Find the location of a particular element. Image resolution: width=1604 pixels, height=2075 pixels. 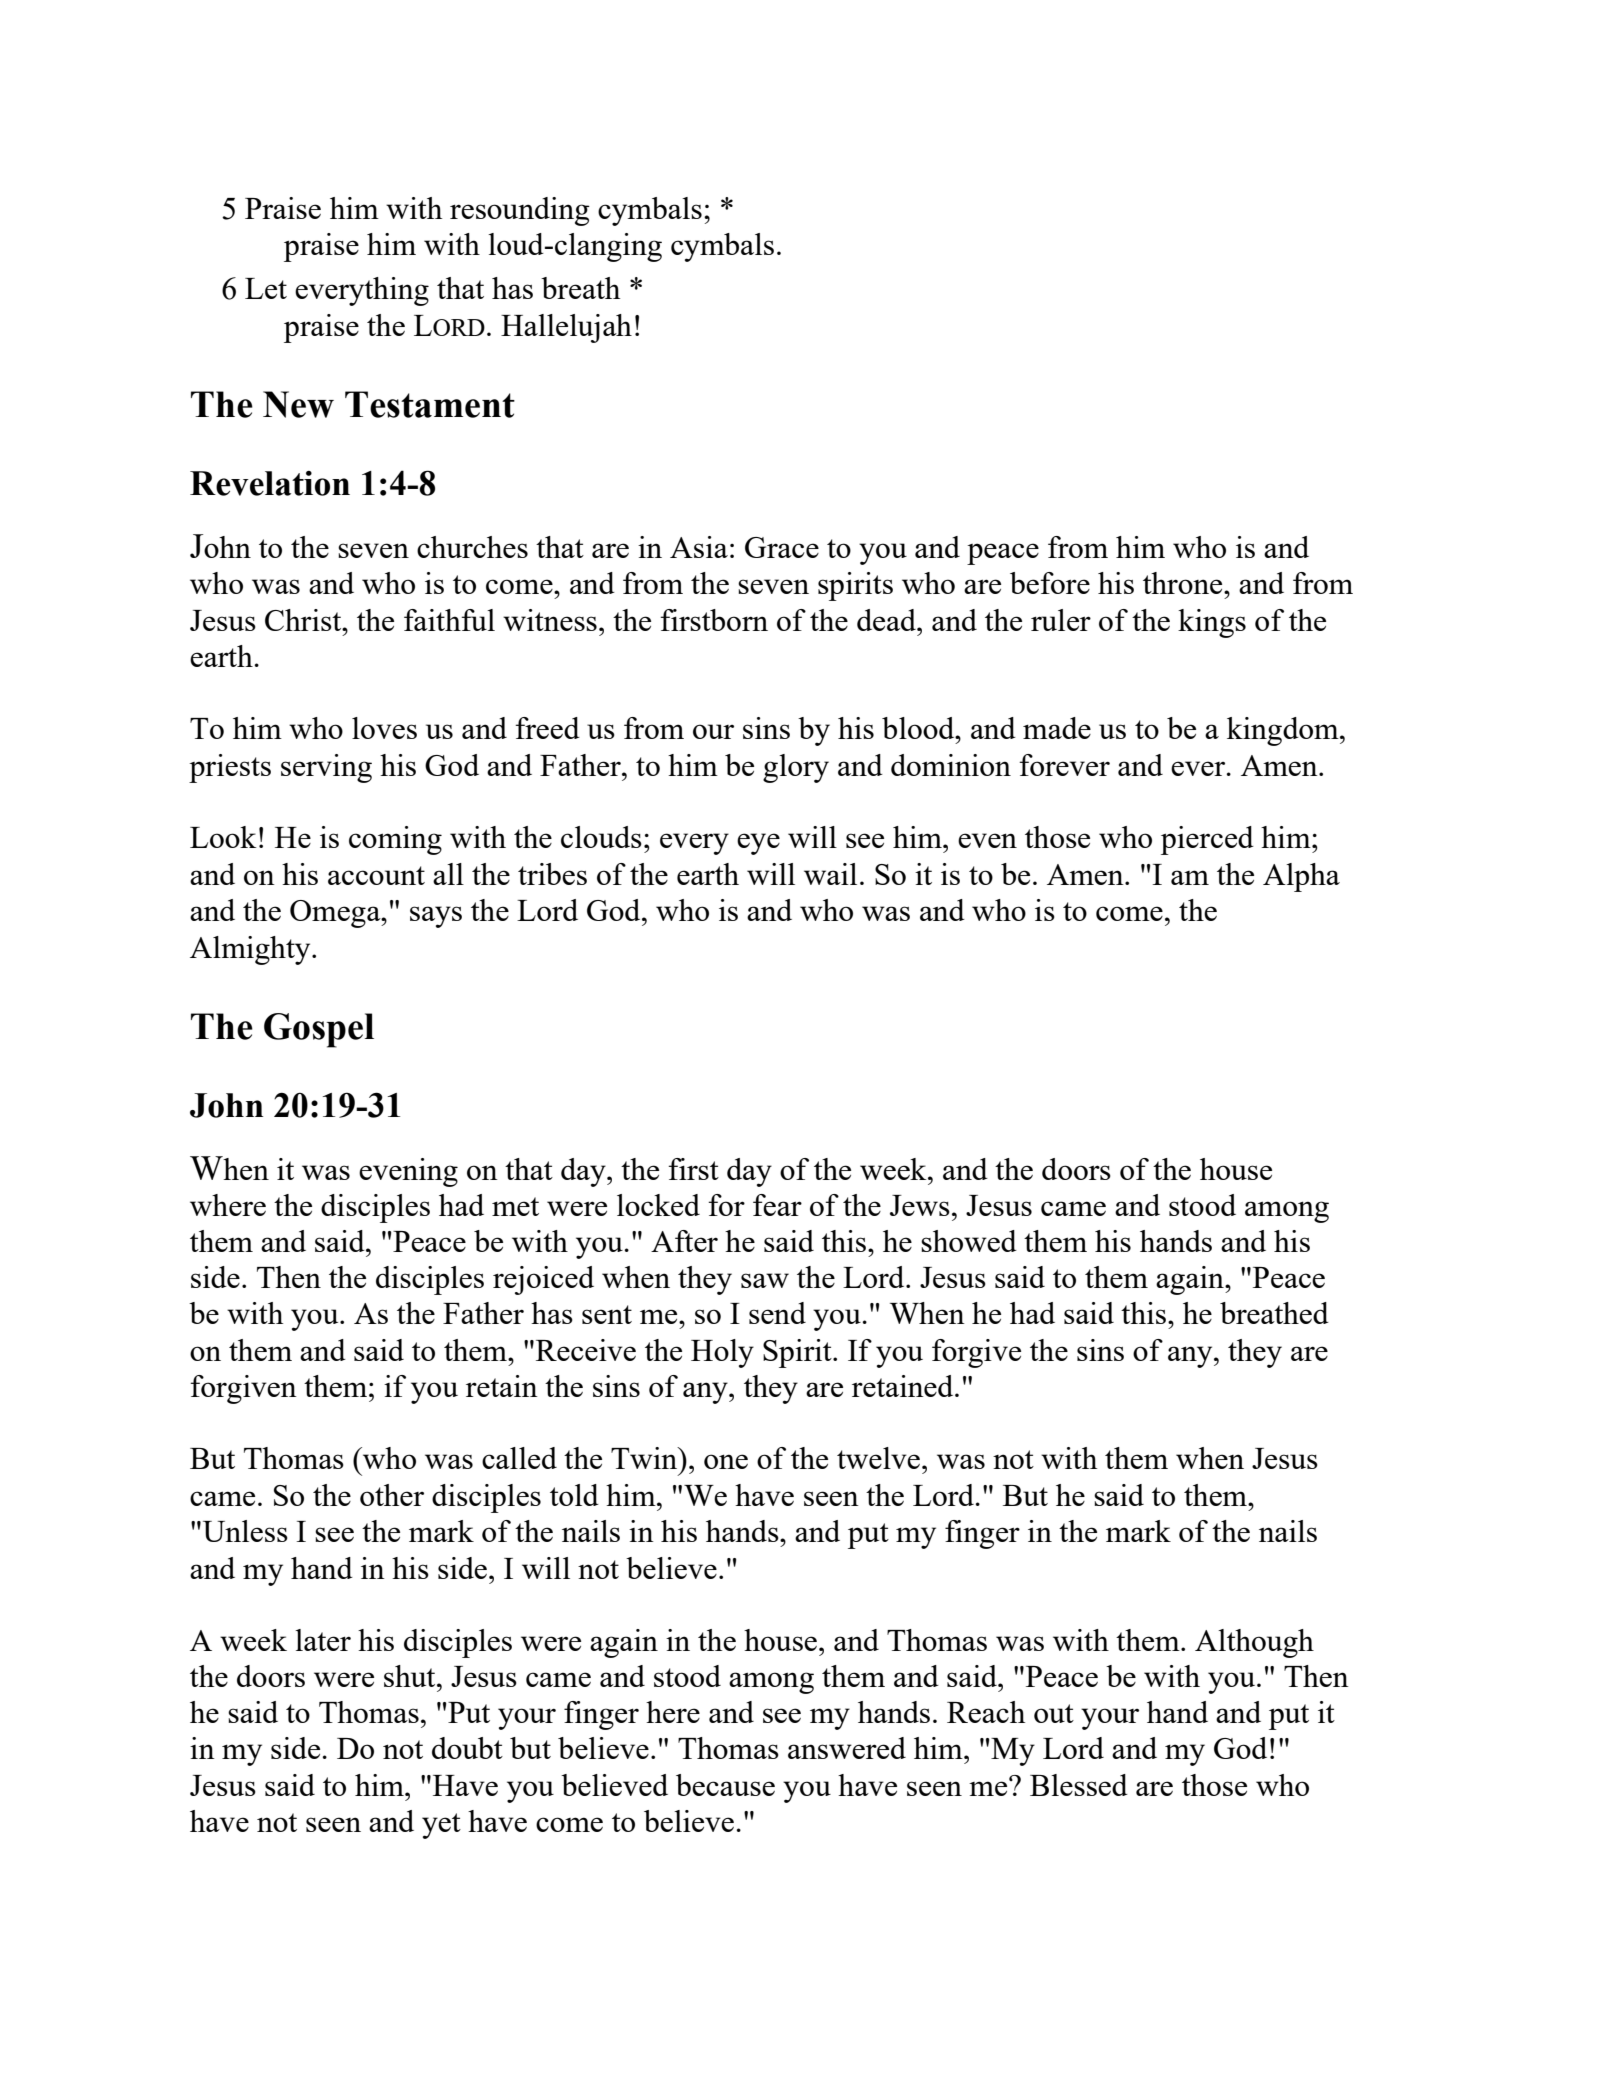

showed is located at coordinates (969, 1241).
